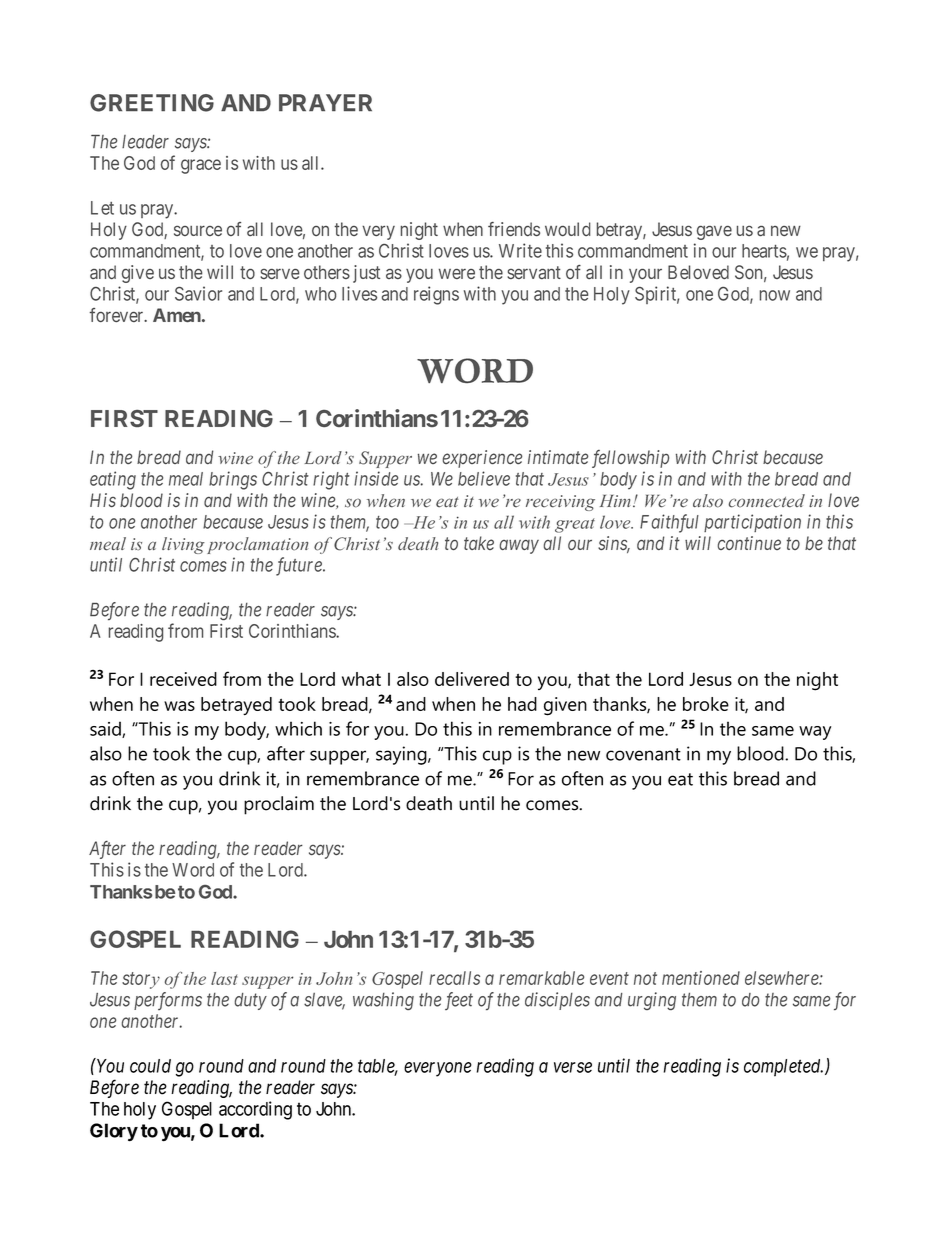  I want to click on feet, so click(459, 1001).
